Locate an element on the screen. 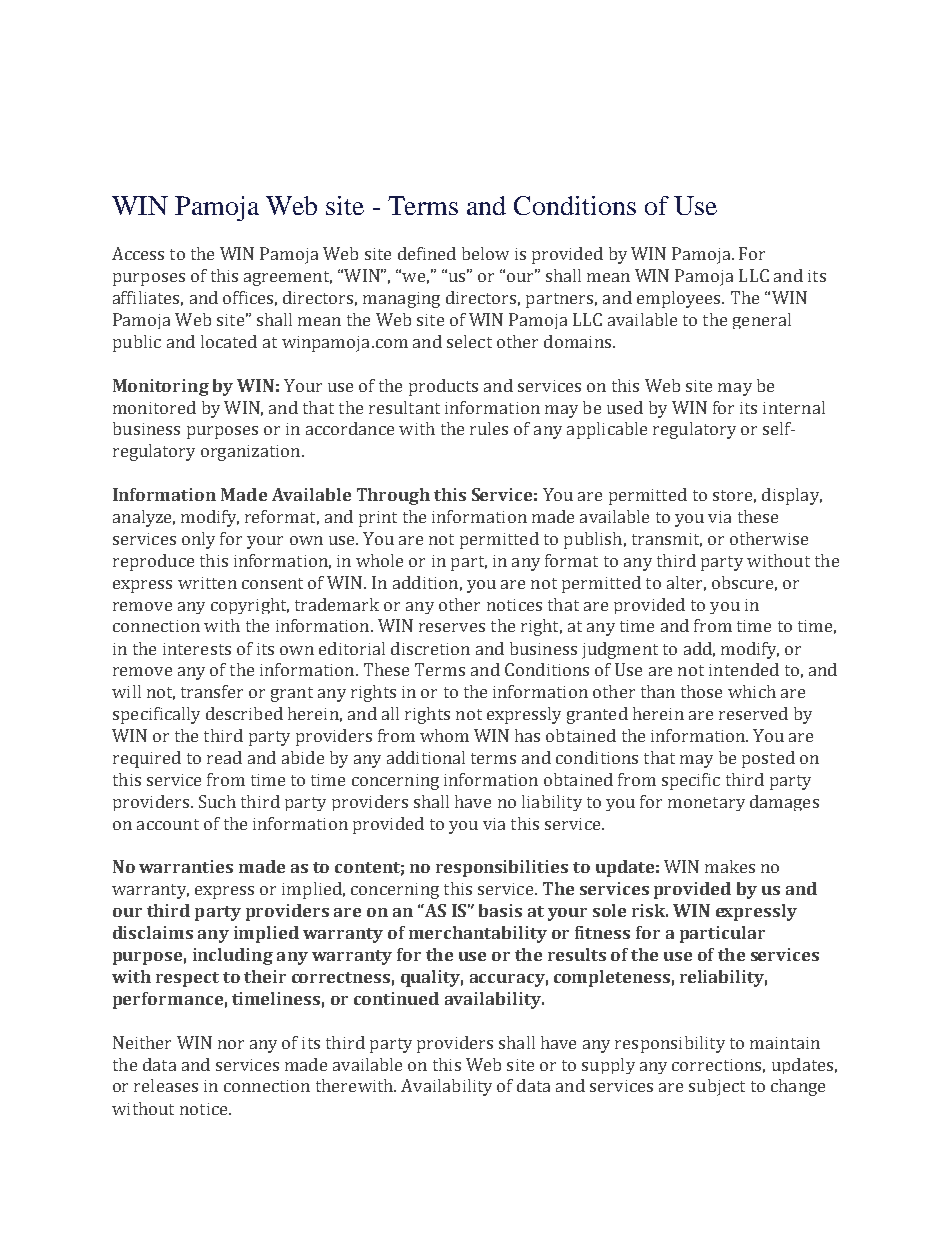 This screenshot has width=952, height=1233. whom is located at coordinates (444, 735).
